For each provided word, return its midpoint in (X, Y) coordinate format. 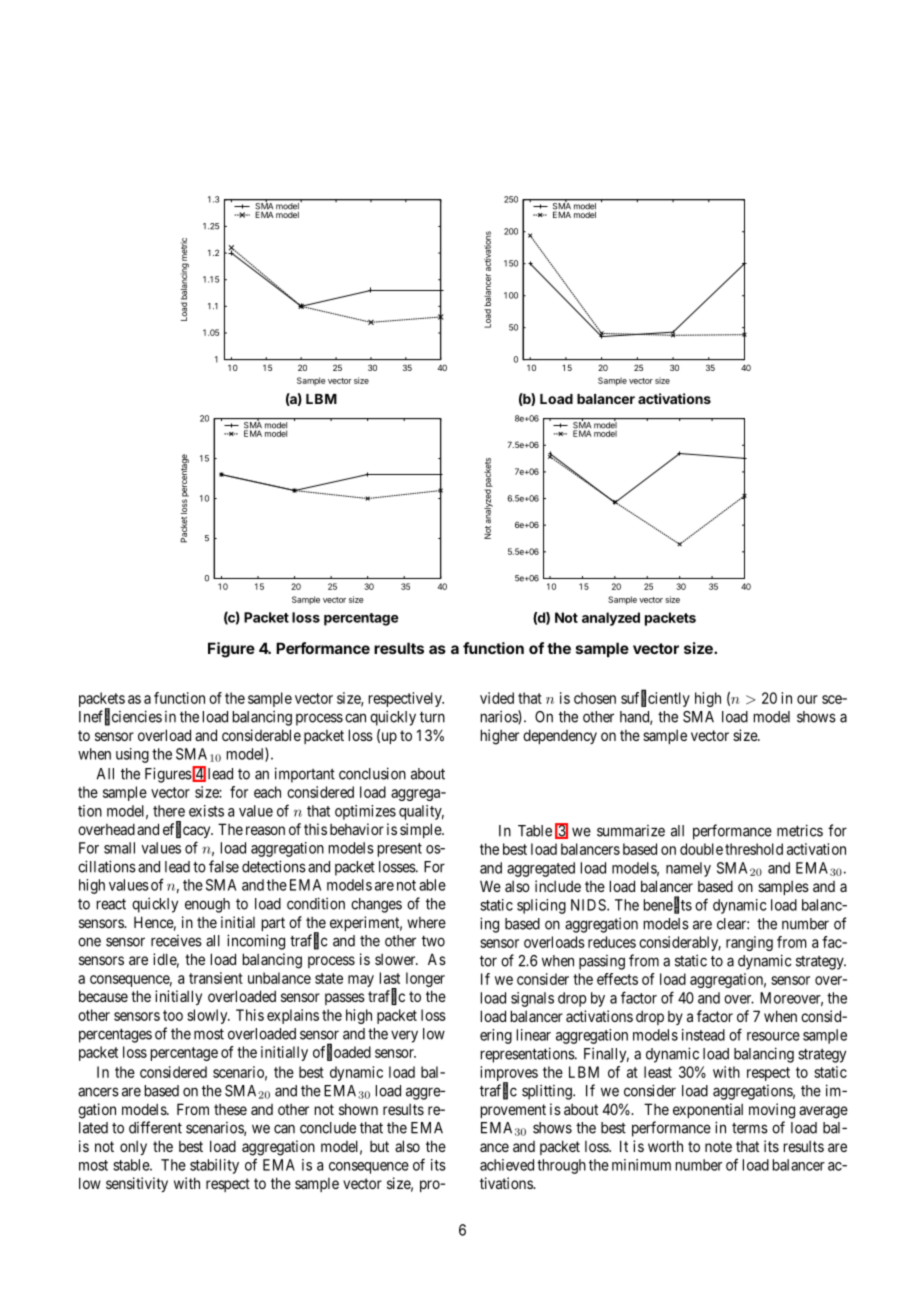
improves (509, 1075)
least (658, 1072)
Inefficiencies (120, 717)
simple (421, 830)
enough (207, 905)
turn (432, 717)
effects (617, 979)
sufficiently (655, 699)
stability (214, 1166)
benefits (668, 905)
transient (216, 978)
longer (425, 979)
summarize (631, 831)
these (230, 1109)
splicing (541, 906)
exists (206, 811)
